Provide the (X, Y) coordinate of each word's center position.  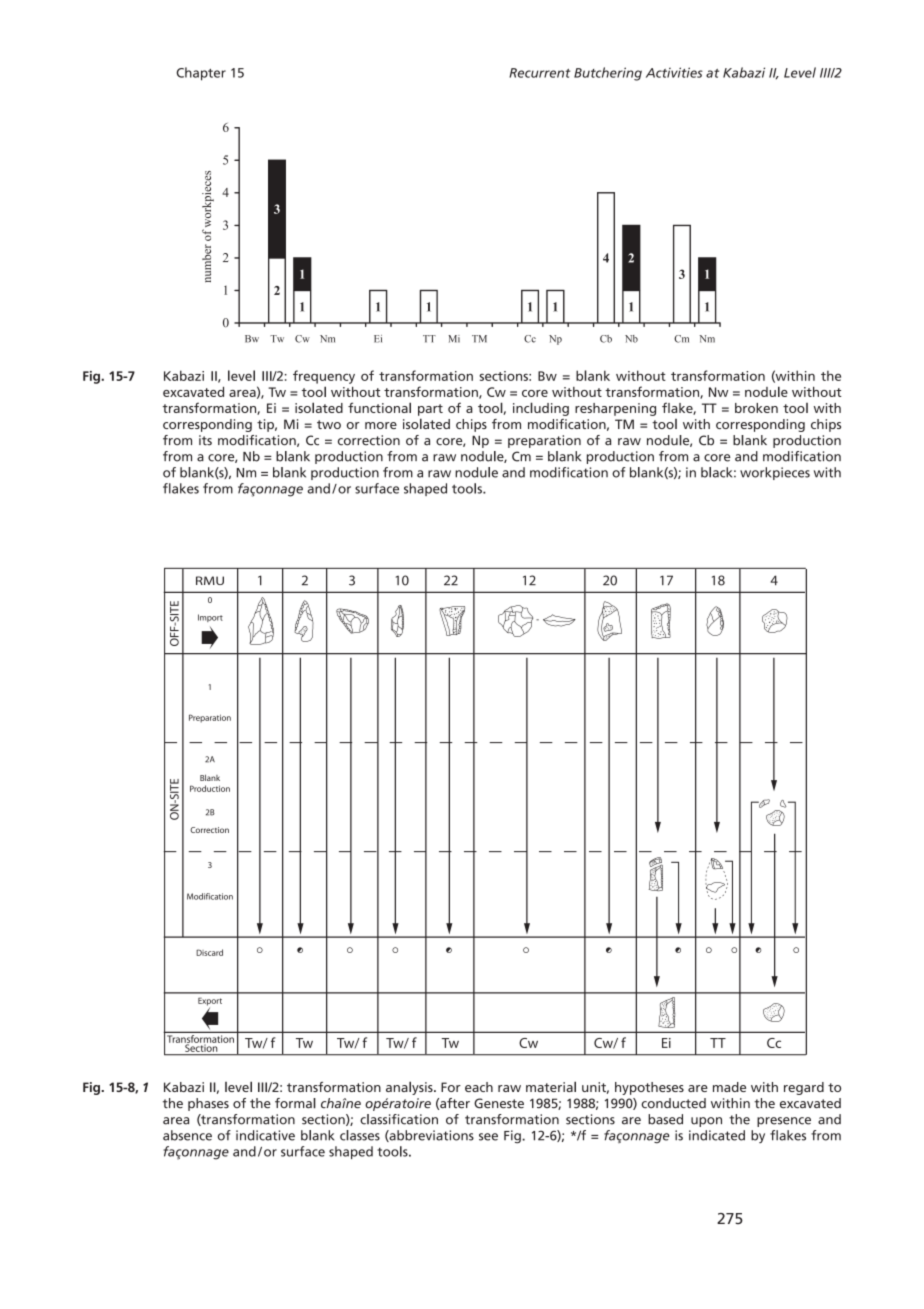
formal (295, 1103)
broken (756, 408)
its (205, 440)
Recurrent (539, 73)
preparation (544, 441)
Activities (674, 72)
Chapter (201, 74)
